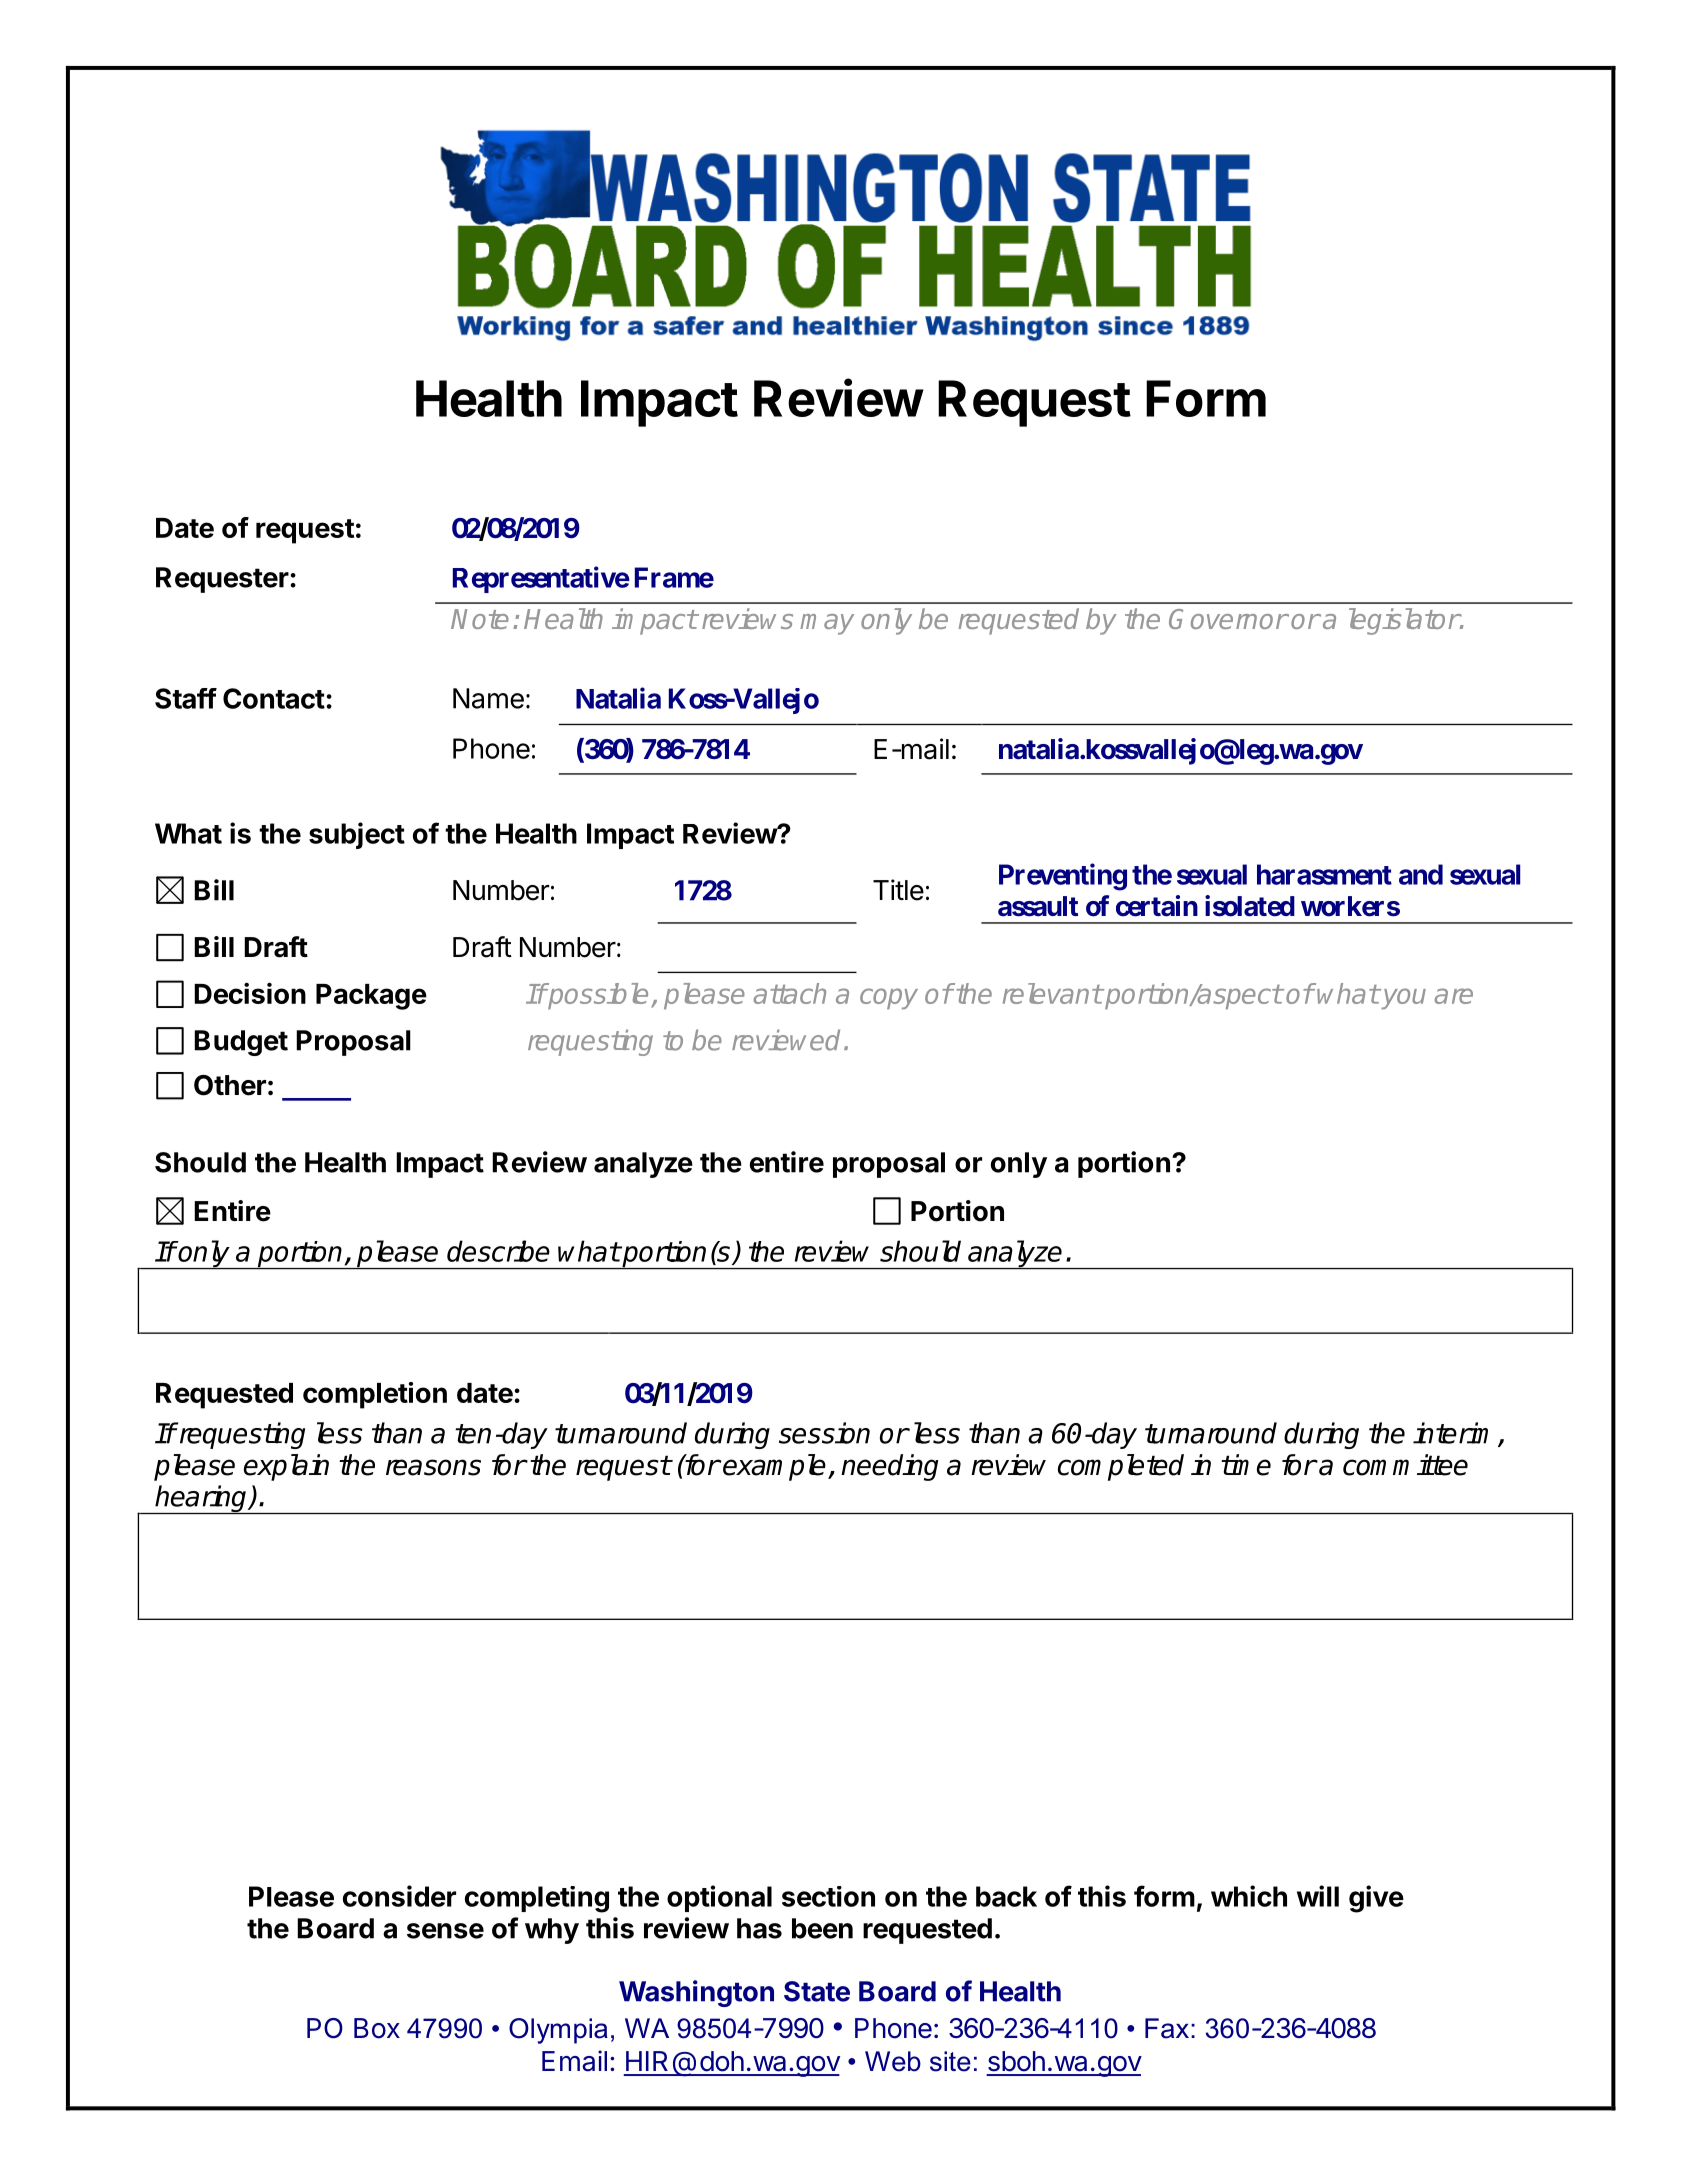  I want to click on may, so click(827, 624).
